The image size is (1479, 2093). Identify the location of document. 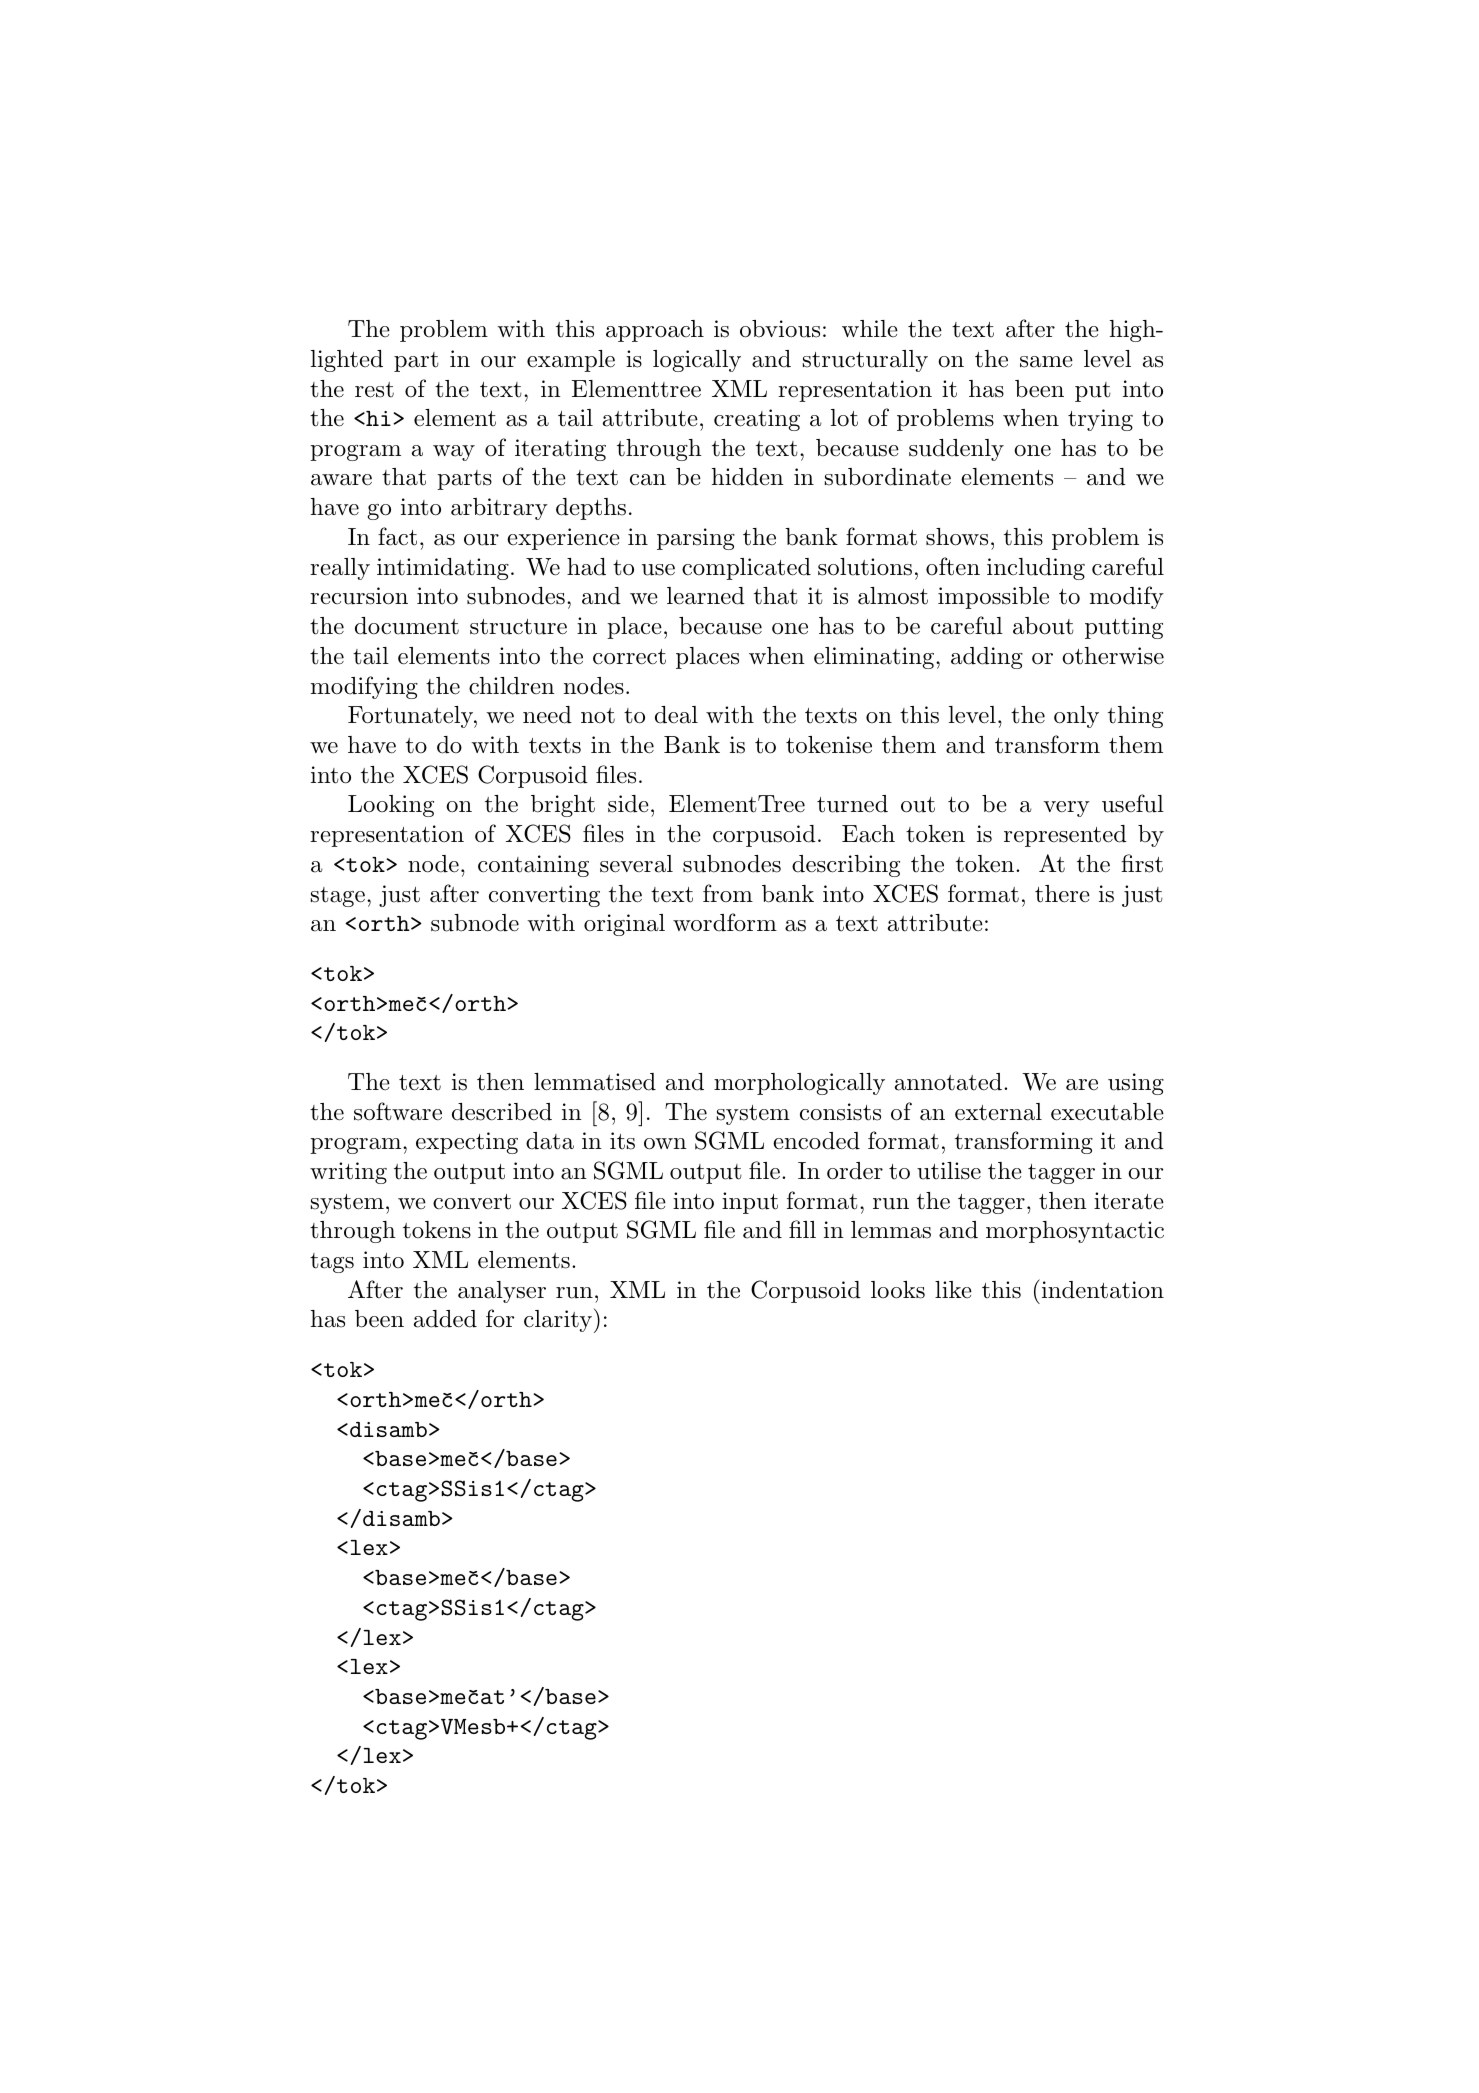
(407, 626).
